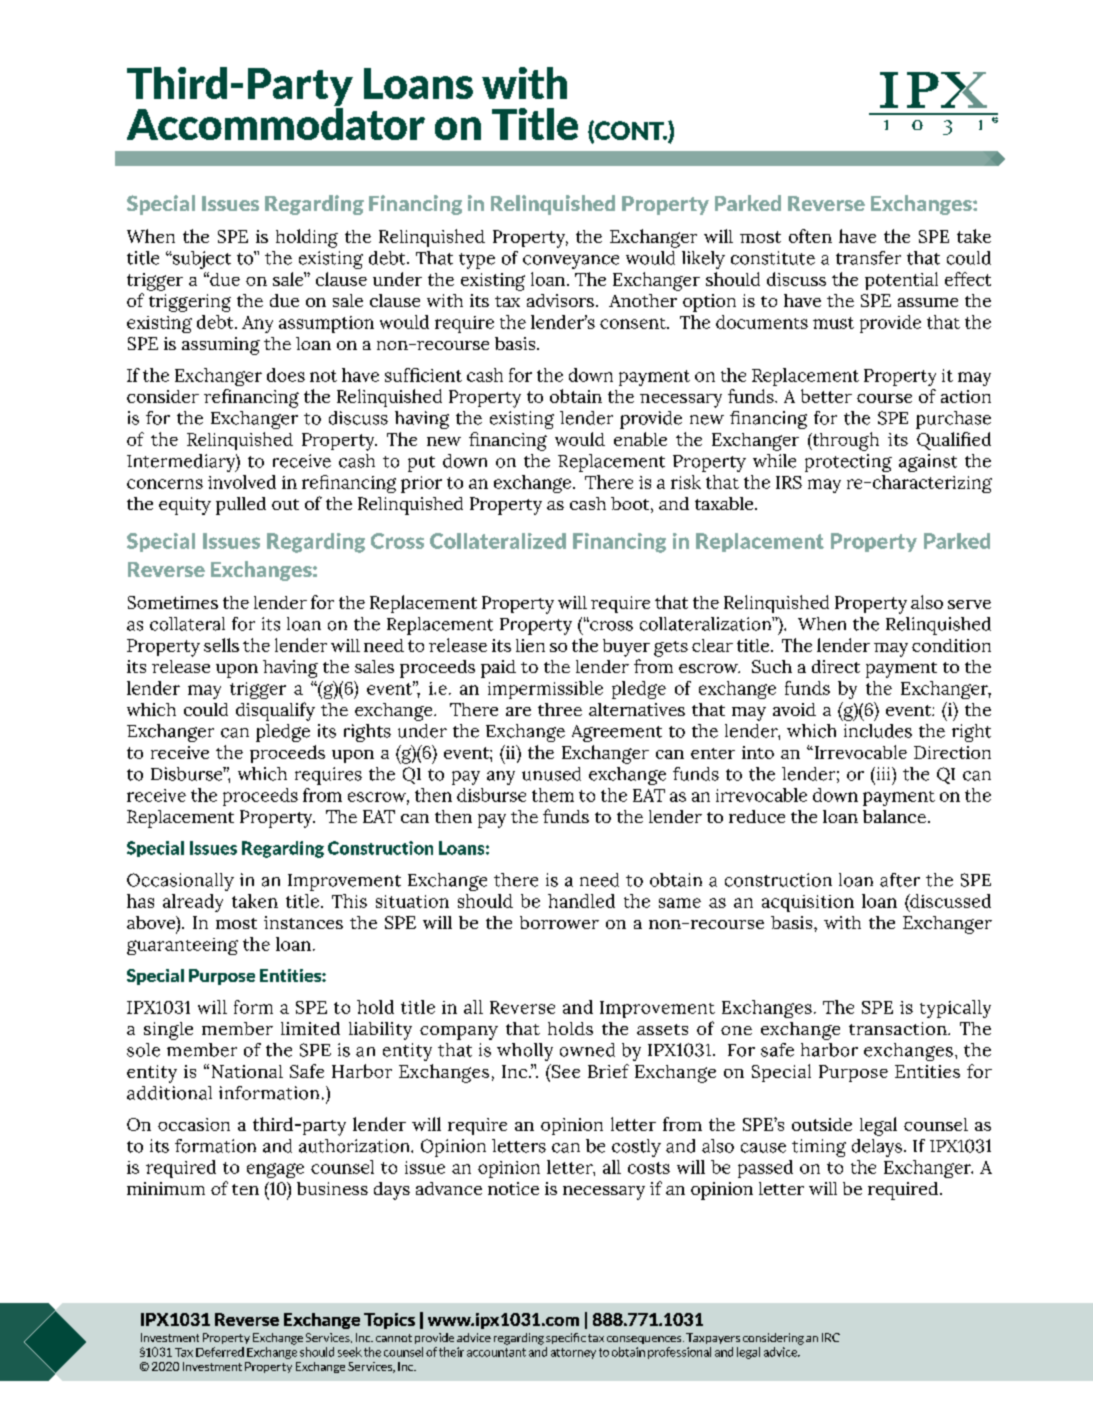 This image has width=1093, height=1414. What do you see at coordinates (822, 1124) in the image?
I see `outside` at bounding box center [822, 1124].
